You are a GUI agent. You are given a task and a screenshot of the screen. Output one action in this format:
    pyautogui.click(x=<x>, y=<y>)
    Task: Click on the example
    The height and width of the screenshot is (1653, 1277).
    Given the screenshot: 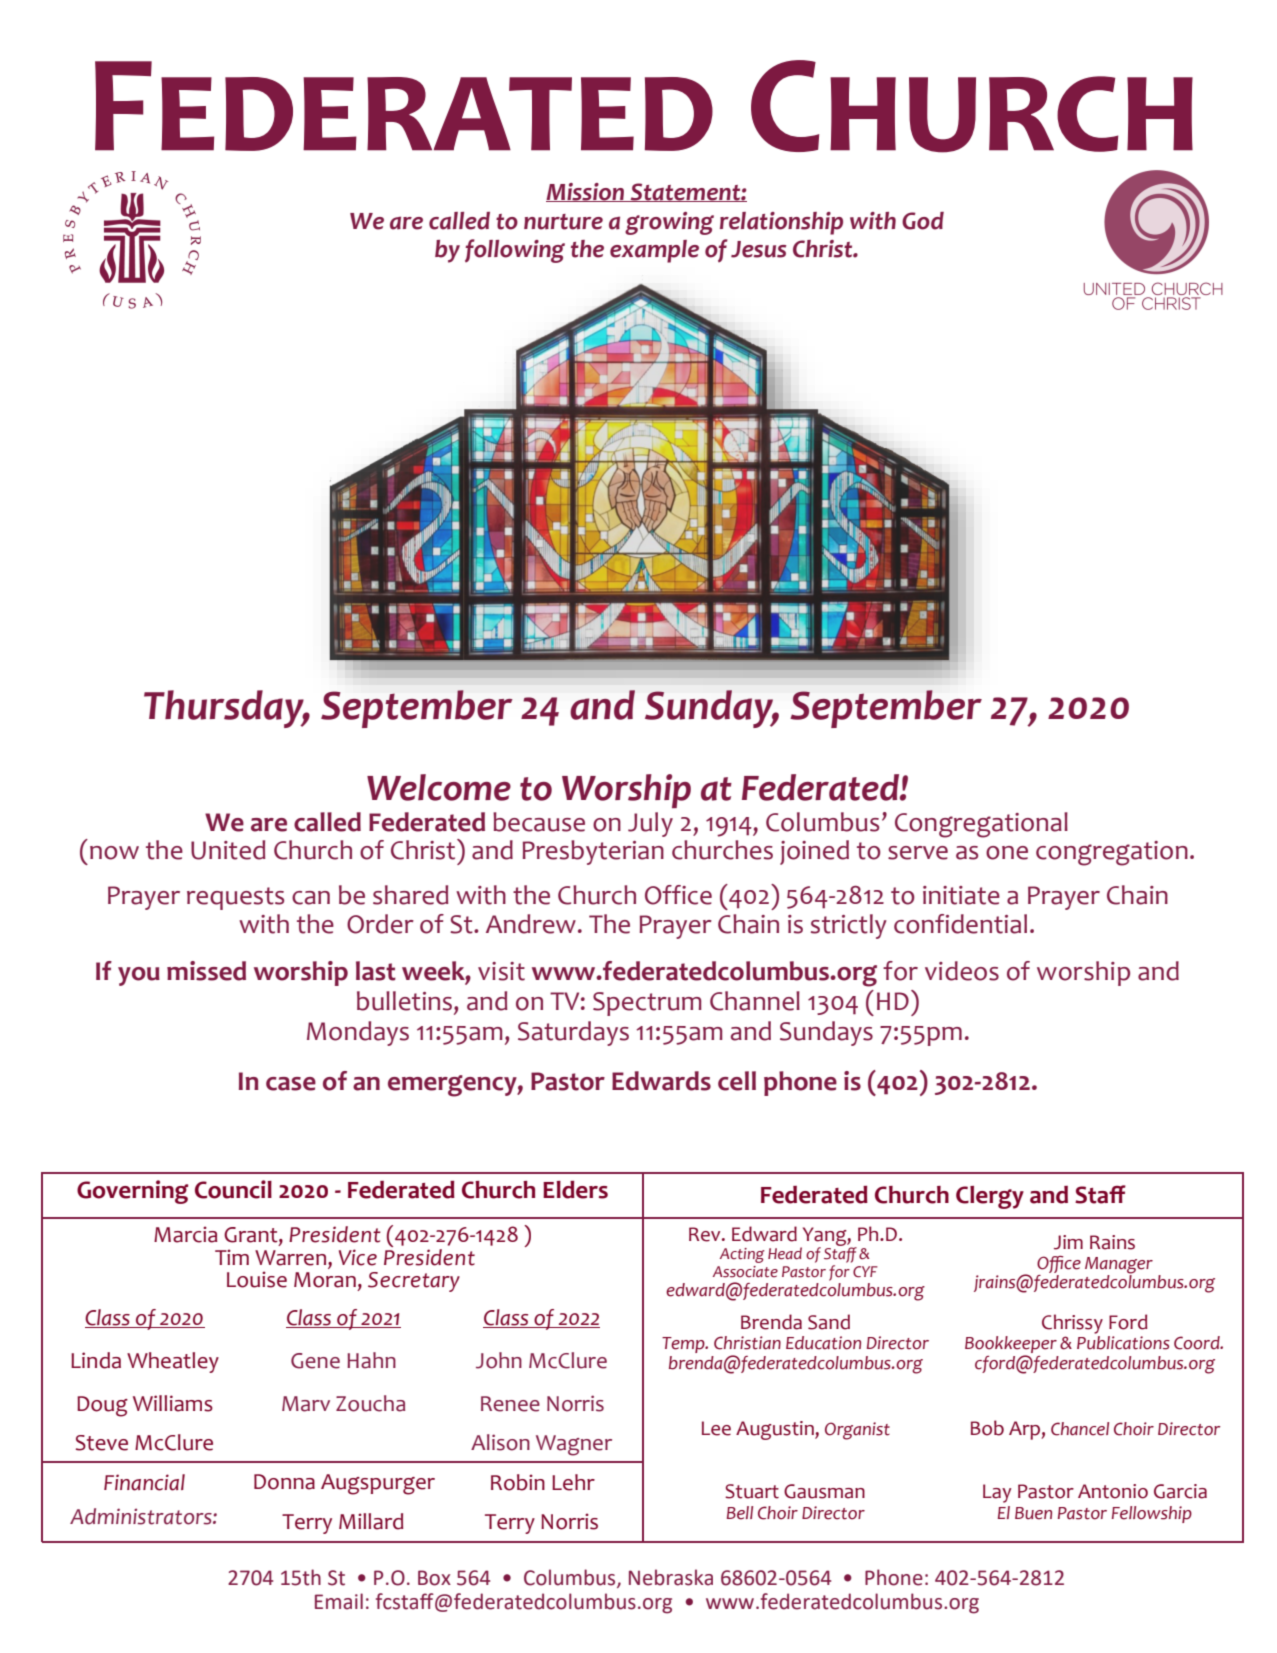 What is the action you would take?
    pyautogui.click(x=654, y=251)
